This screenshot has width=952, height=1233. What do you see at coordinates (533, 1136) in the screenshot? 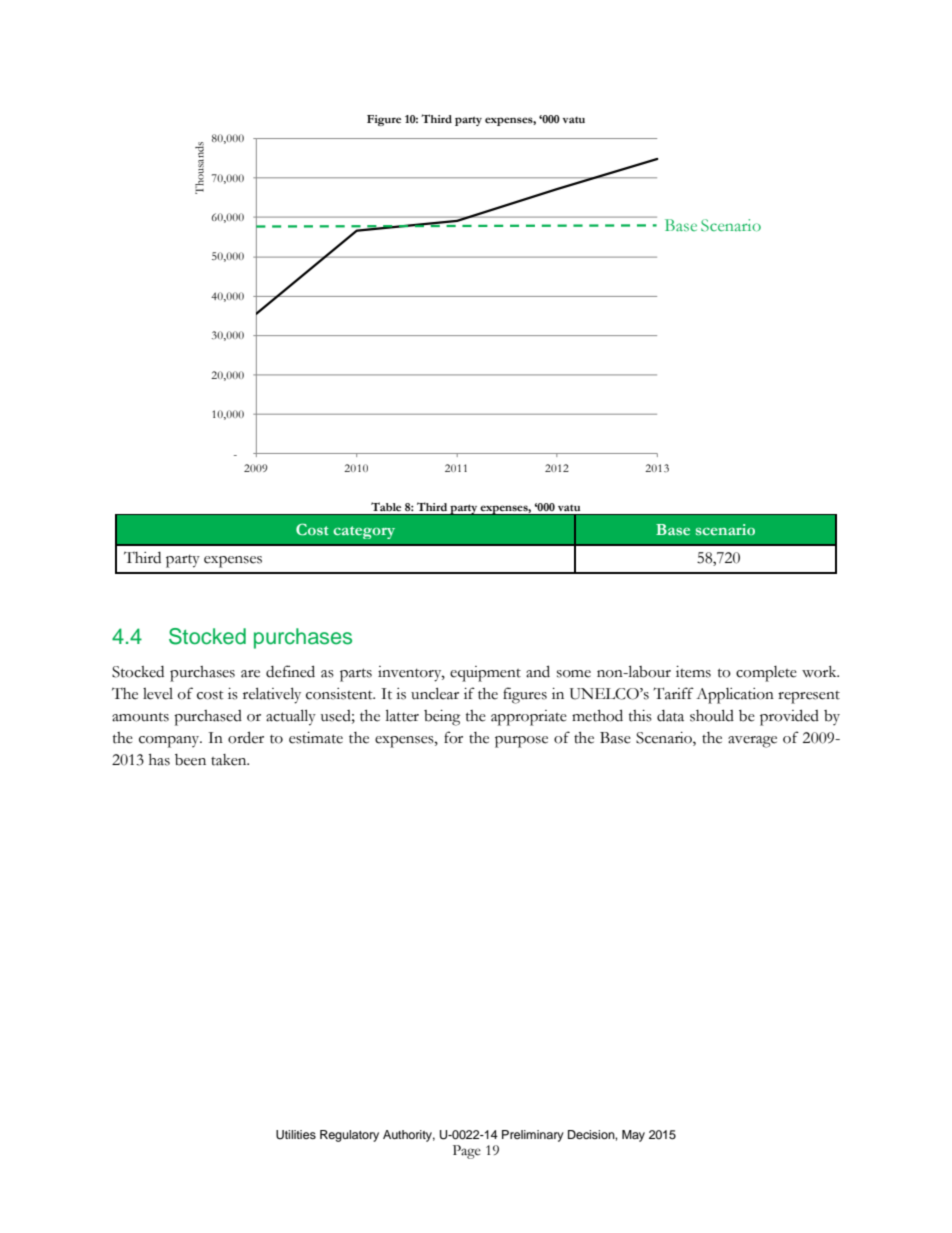
I see `Preliminary` at bounding box center [533, 1136].
